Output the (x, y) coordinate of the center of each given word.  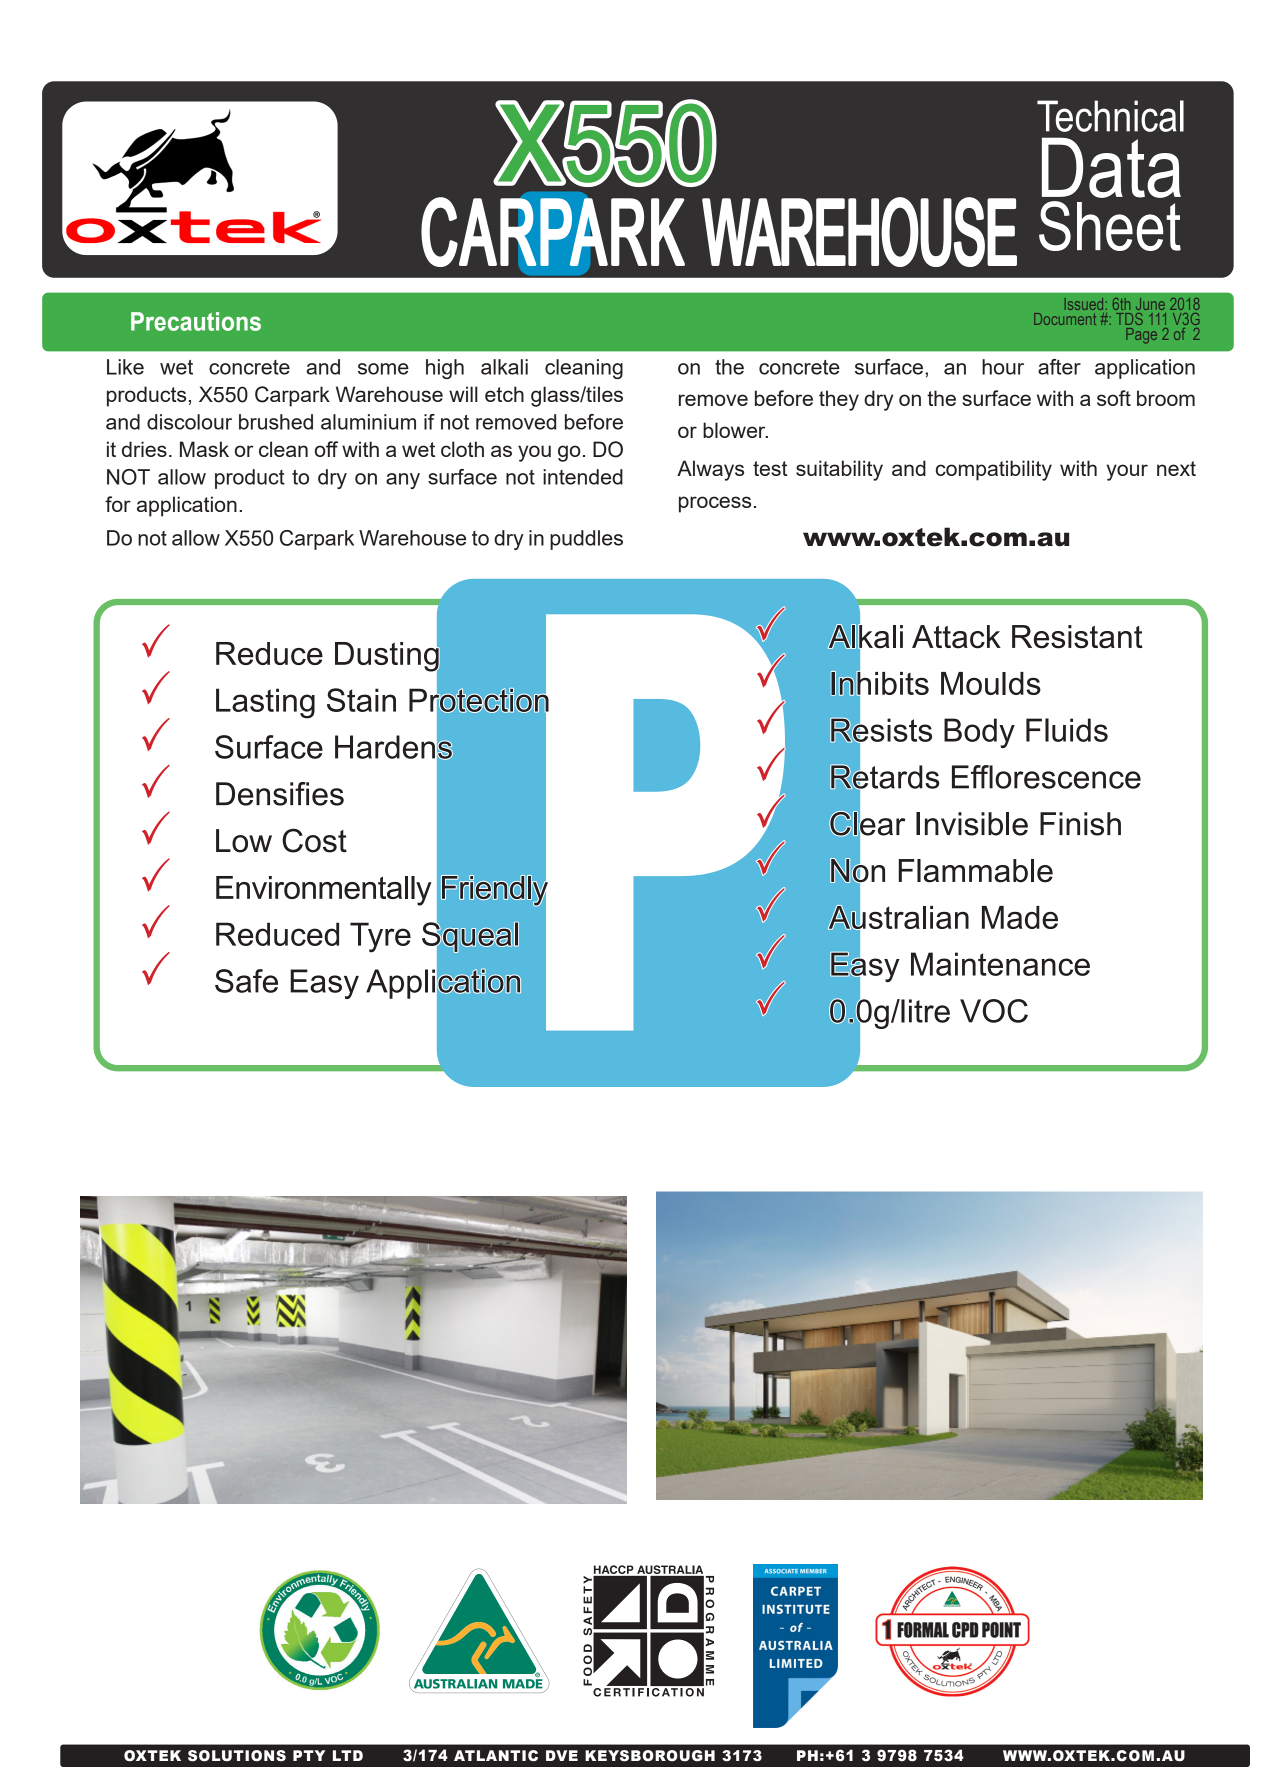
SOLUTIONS (237, 1756)
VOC (994, 1011)
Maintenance (1000, 964)
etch (504, 394)
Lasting (265, 703)
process (715, 504)
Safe (246, 981)
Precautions (196, 321)
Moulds (991, 683)
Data (1111, 167)
